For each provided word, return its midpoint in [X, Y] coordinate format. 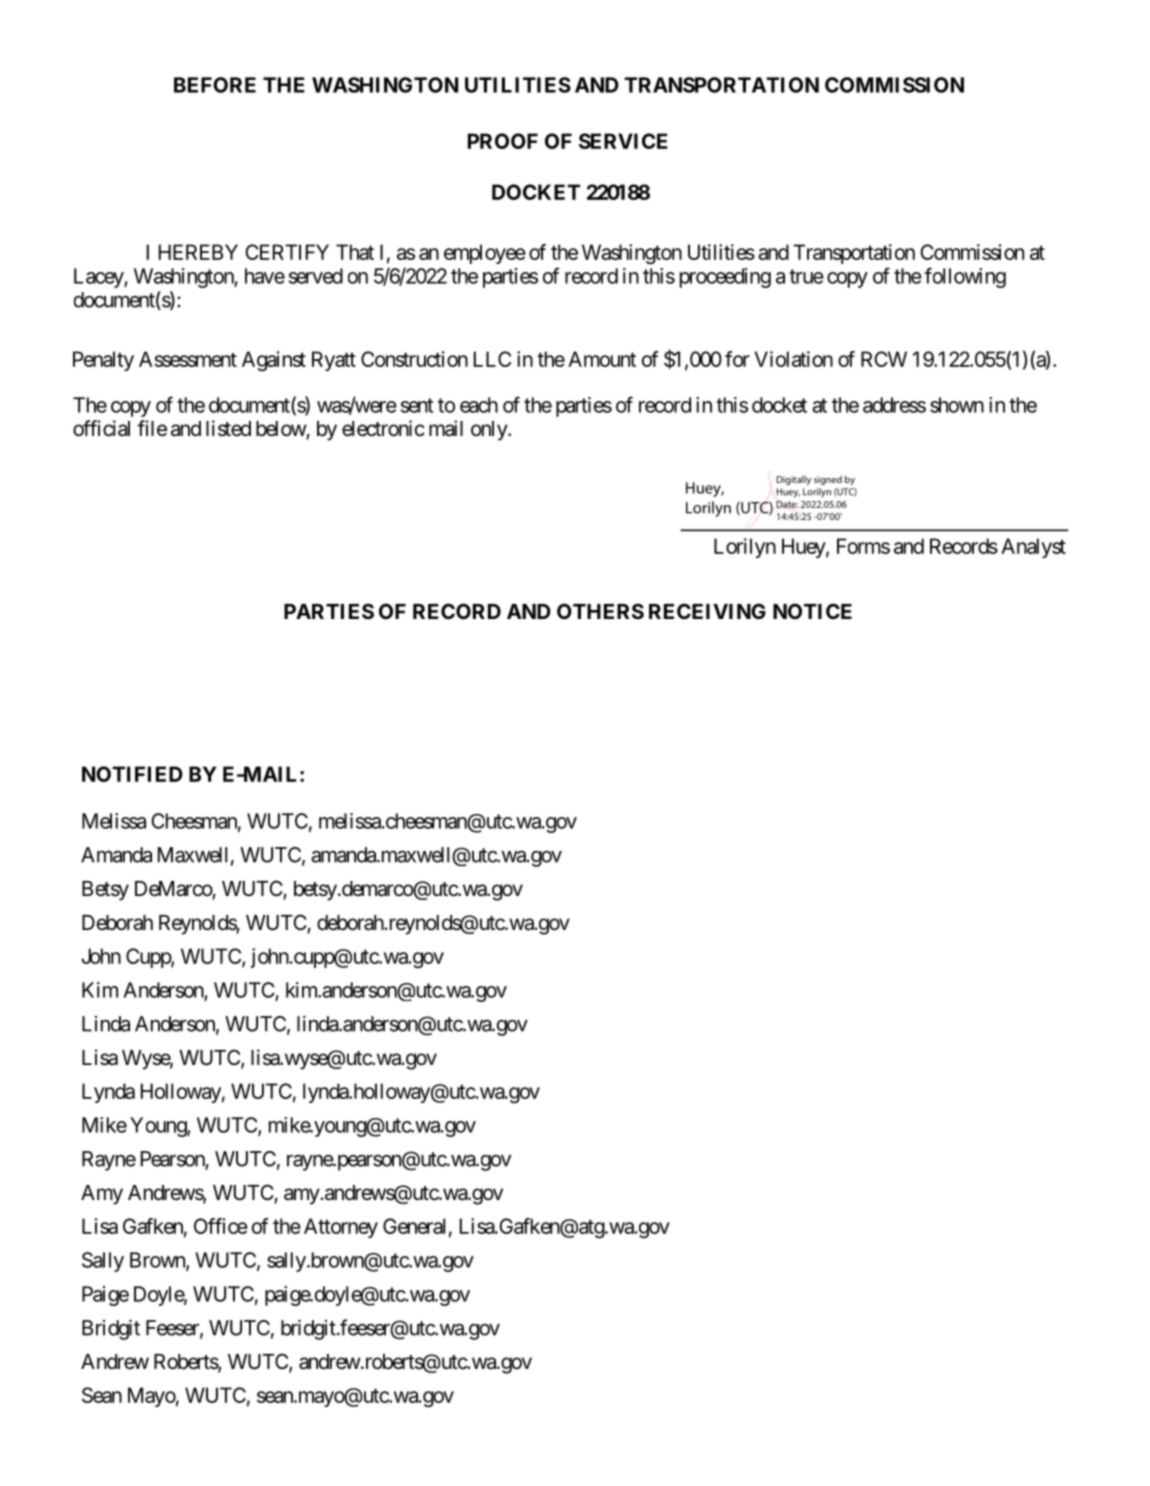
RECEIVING [707, 611]
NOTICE [812, 611]
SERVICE [623, 141]
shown [957, 405]
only [490, 431]
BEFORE [215, 85]
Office [221, 1226]
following [965, 277]
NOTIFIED [132, 774]
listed [228, 428]
